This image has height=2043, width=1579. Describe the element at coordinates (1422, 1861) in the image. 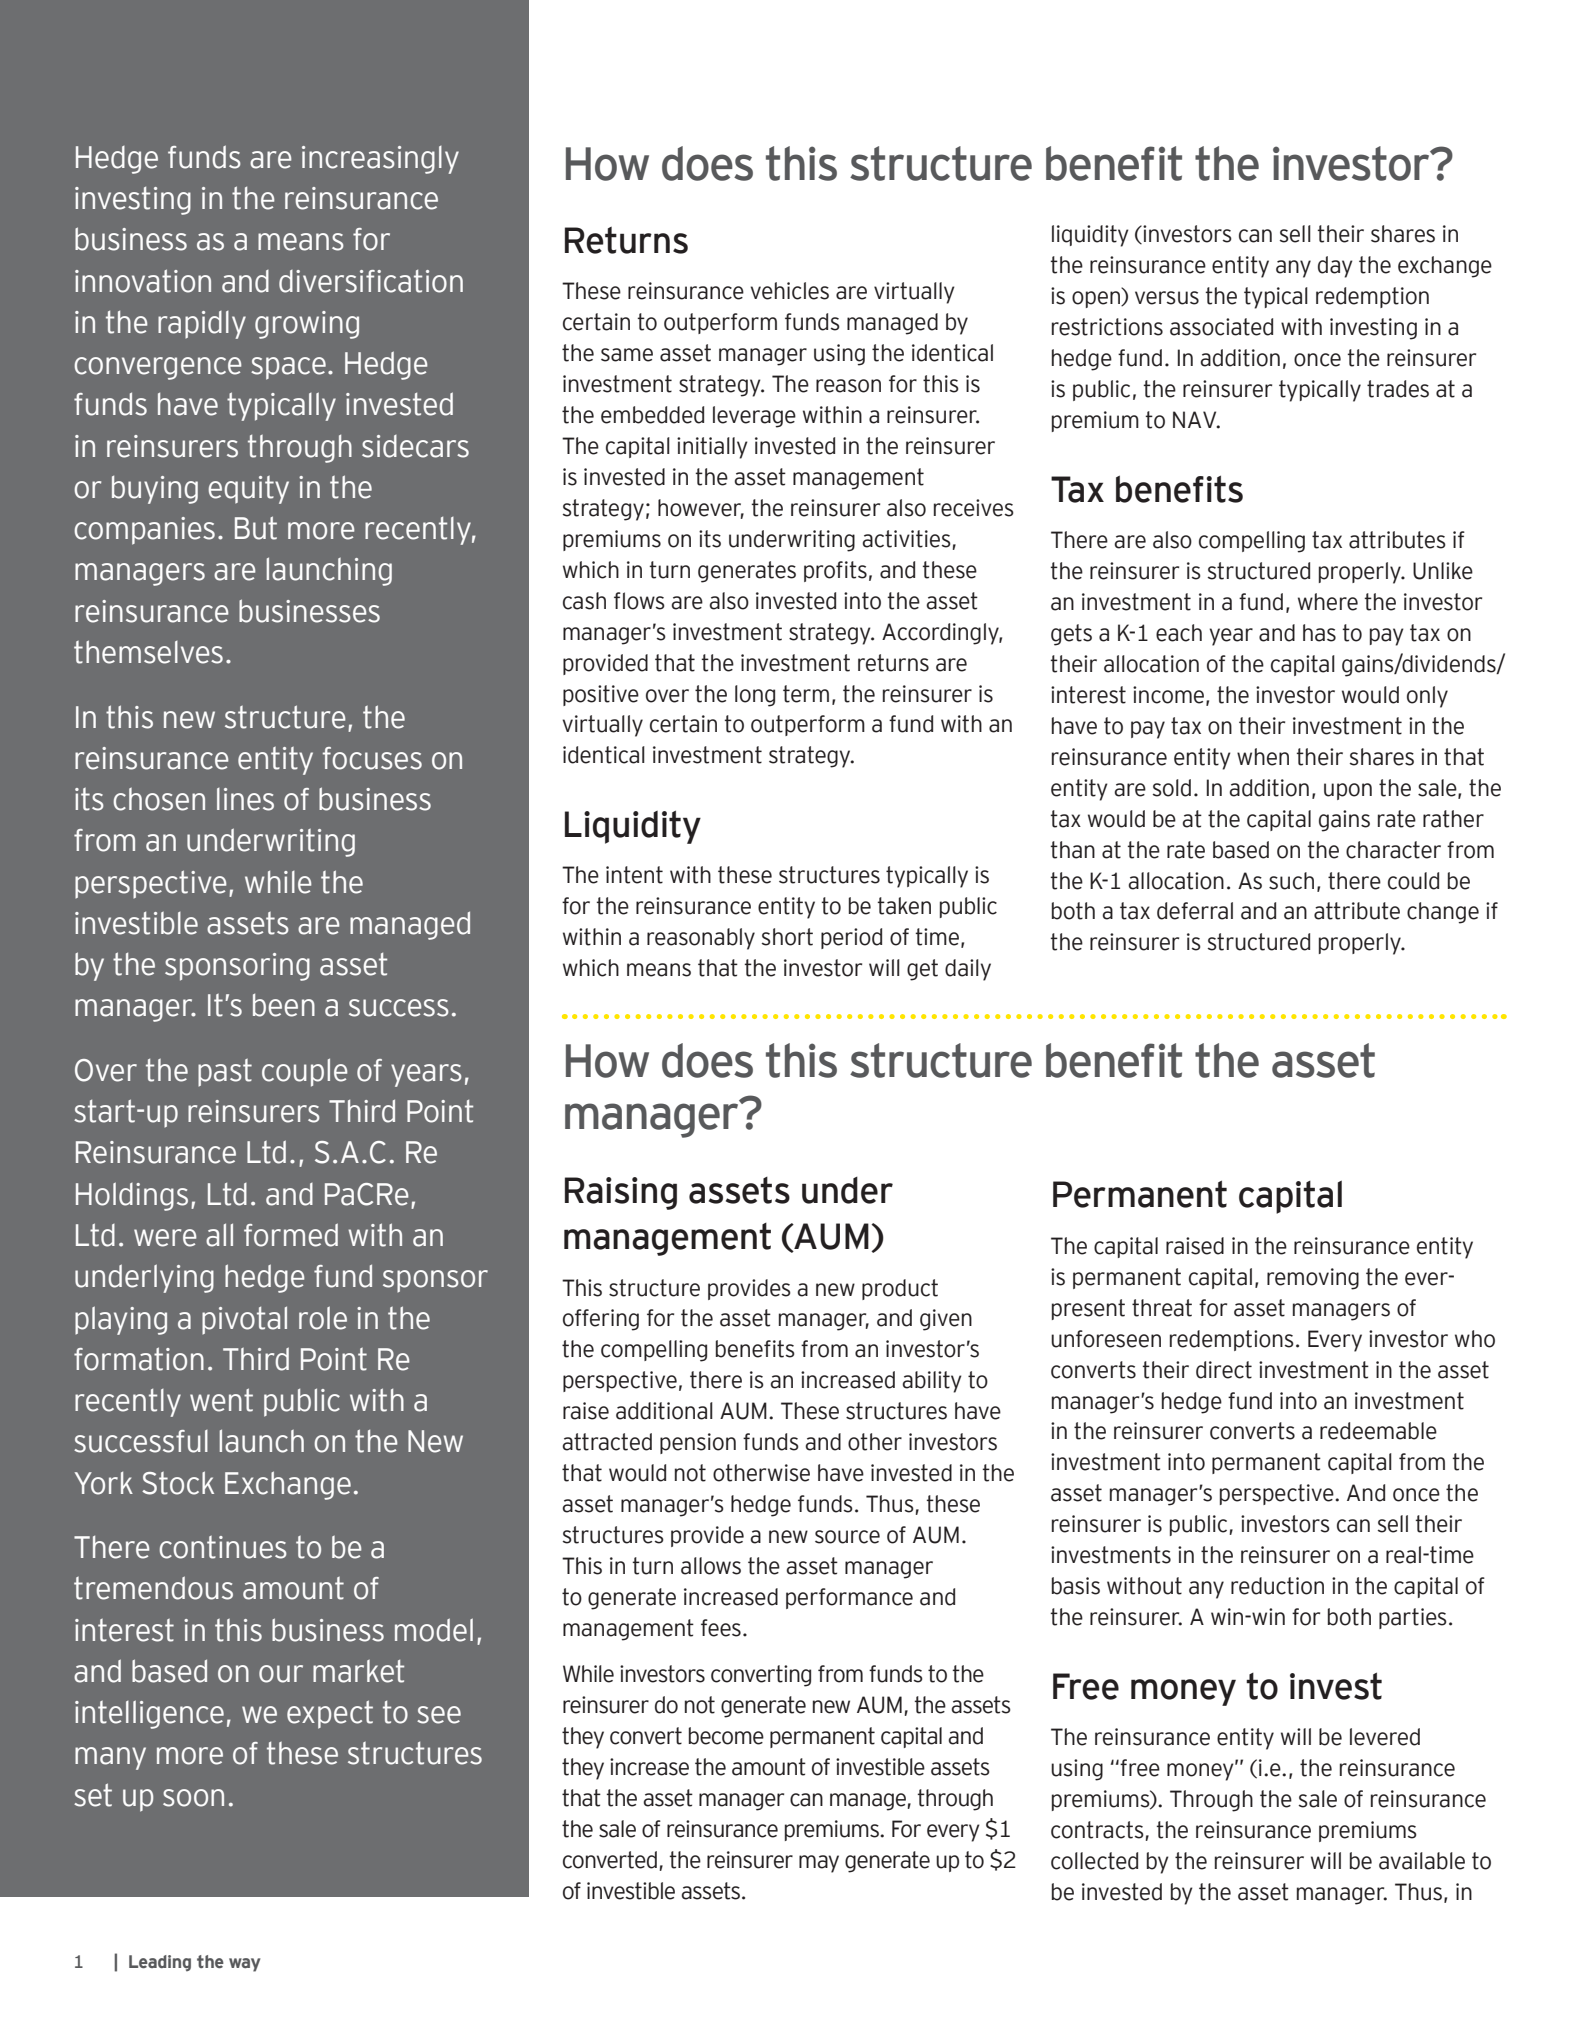

I see `available` at that location.
